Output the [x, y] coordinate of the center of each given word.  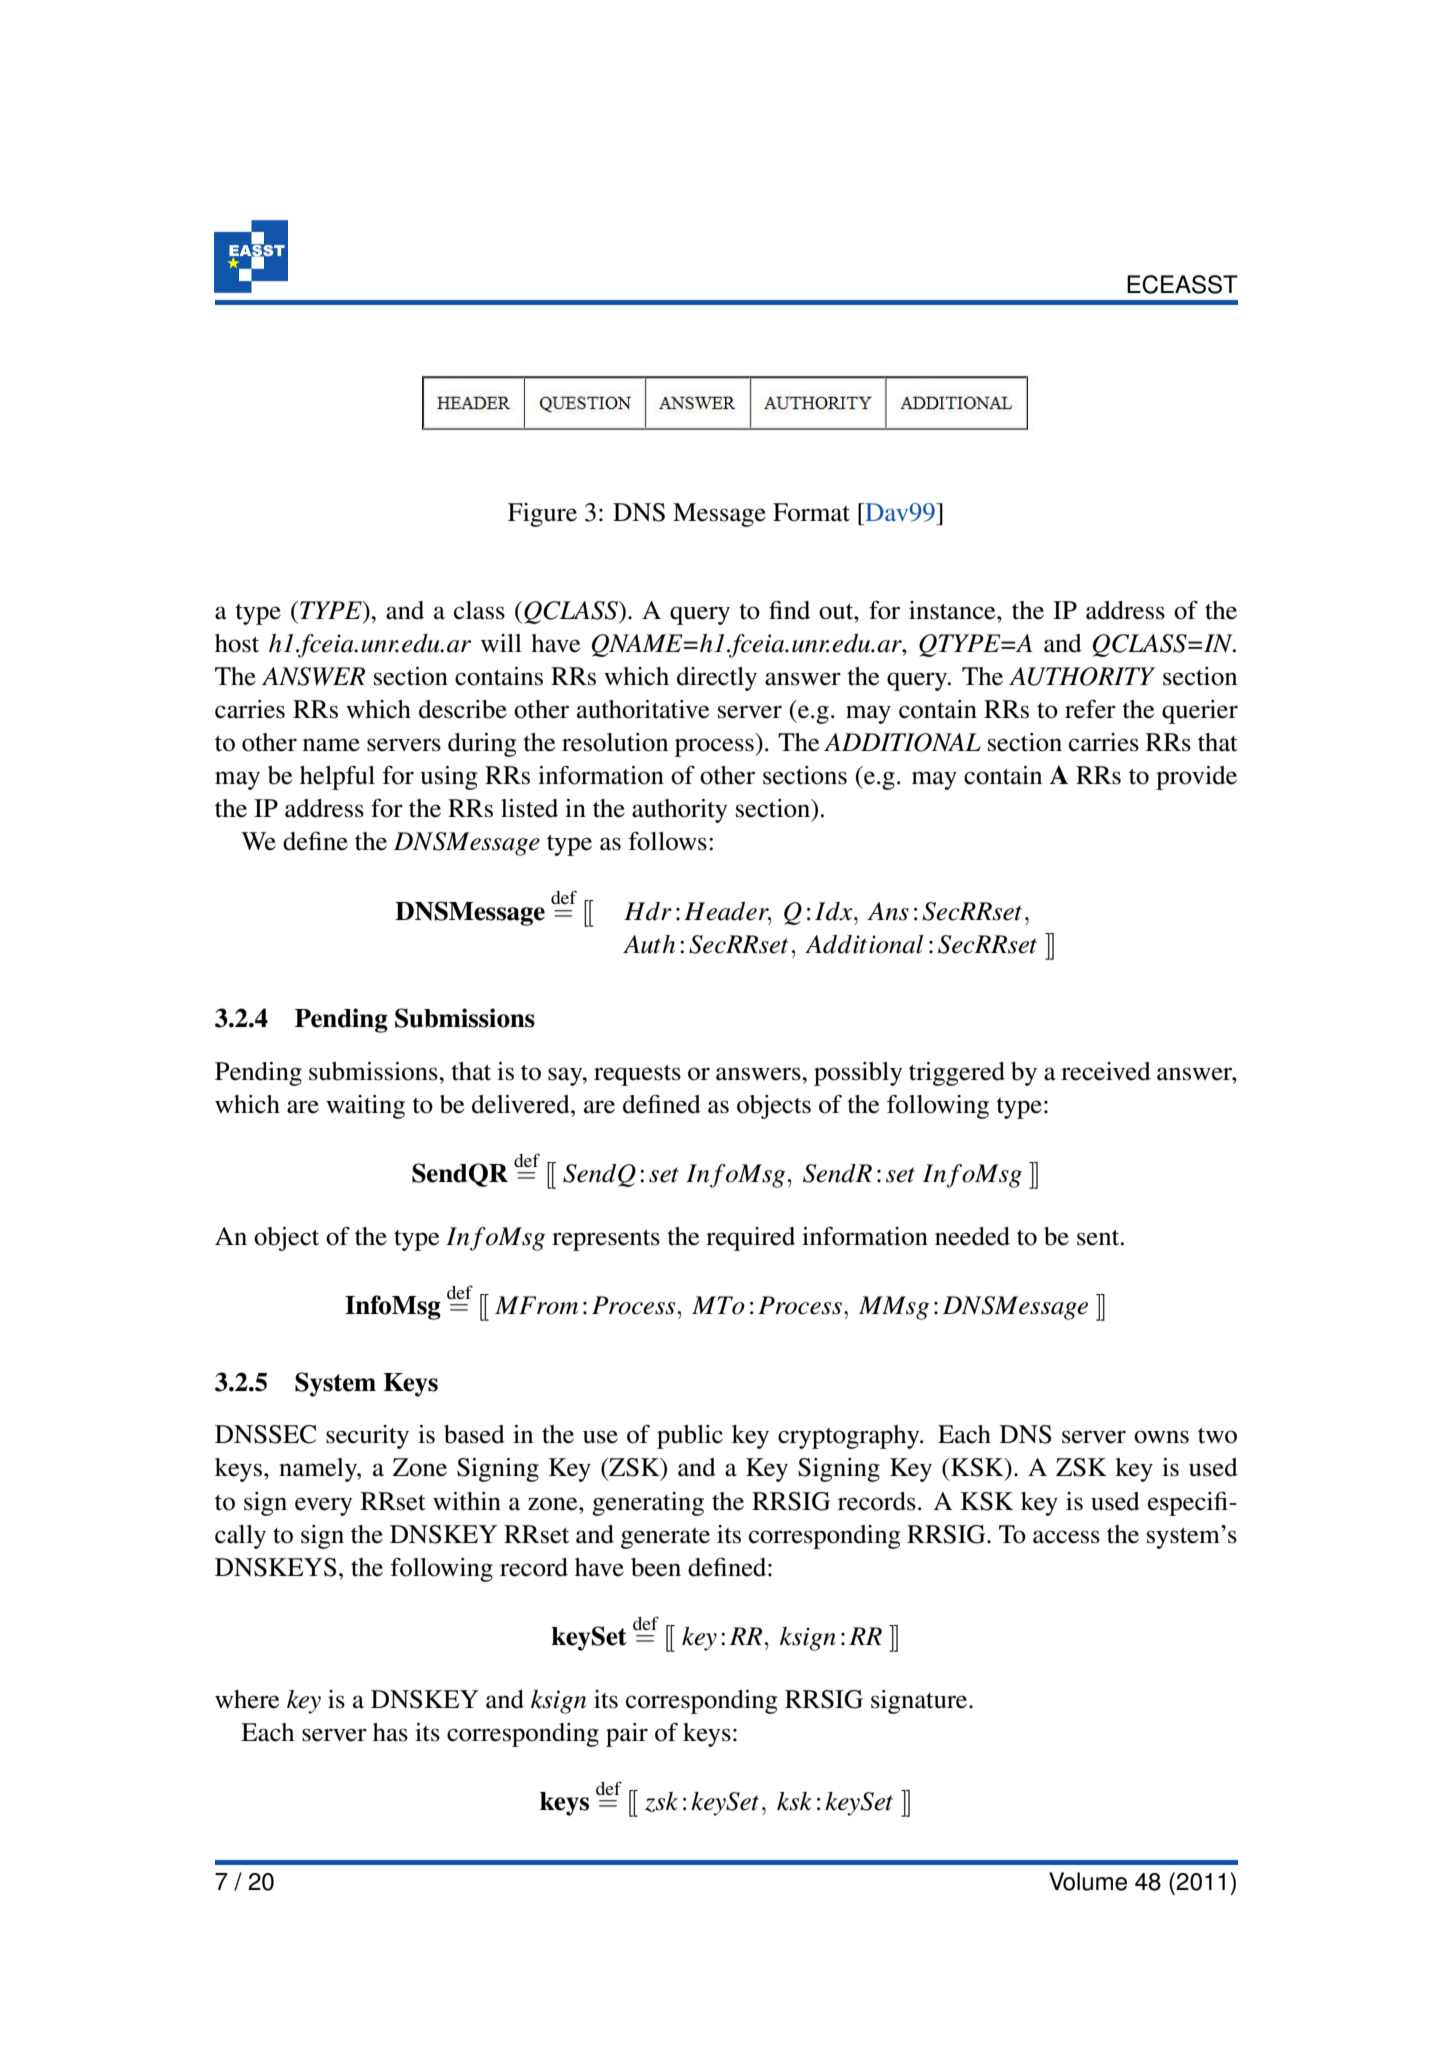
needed [972, 1236]
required [750, 1239]
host [237, 643]
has [390, 1732]
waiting [365, 1107]
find [789, 610]
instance [953, 610]
